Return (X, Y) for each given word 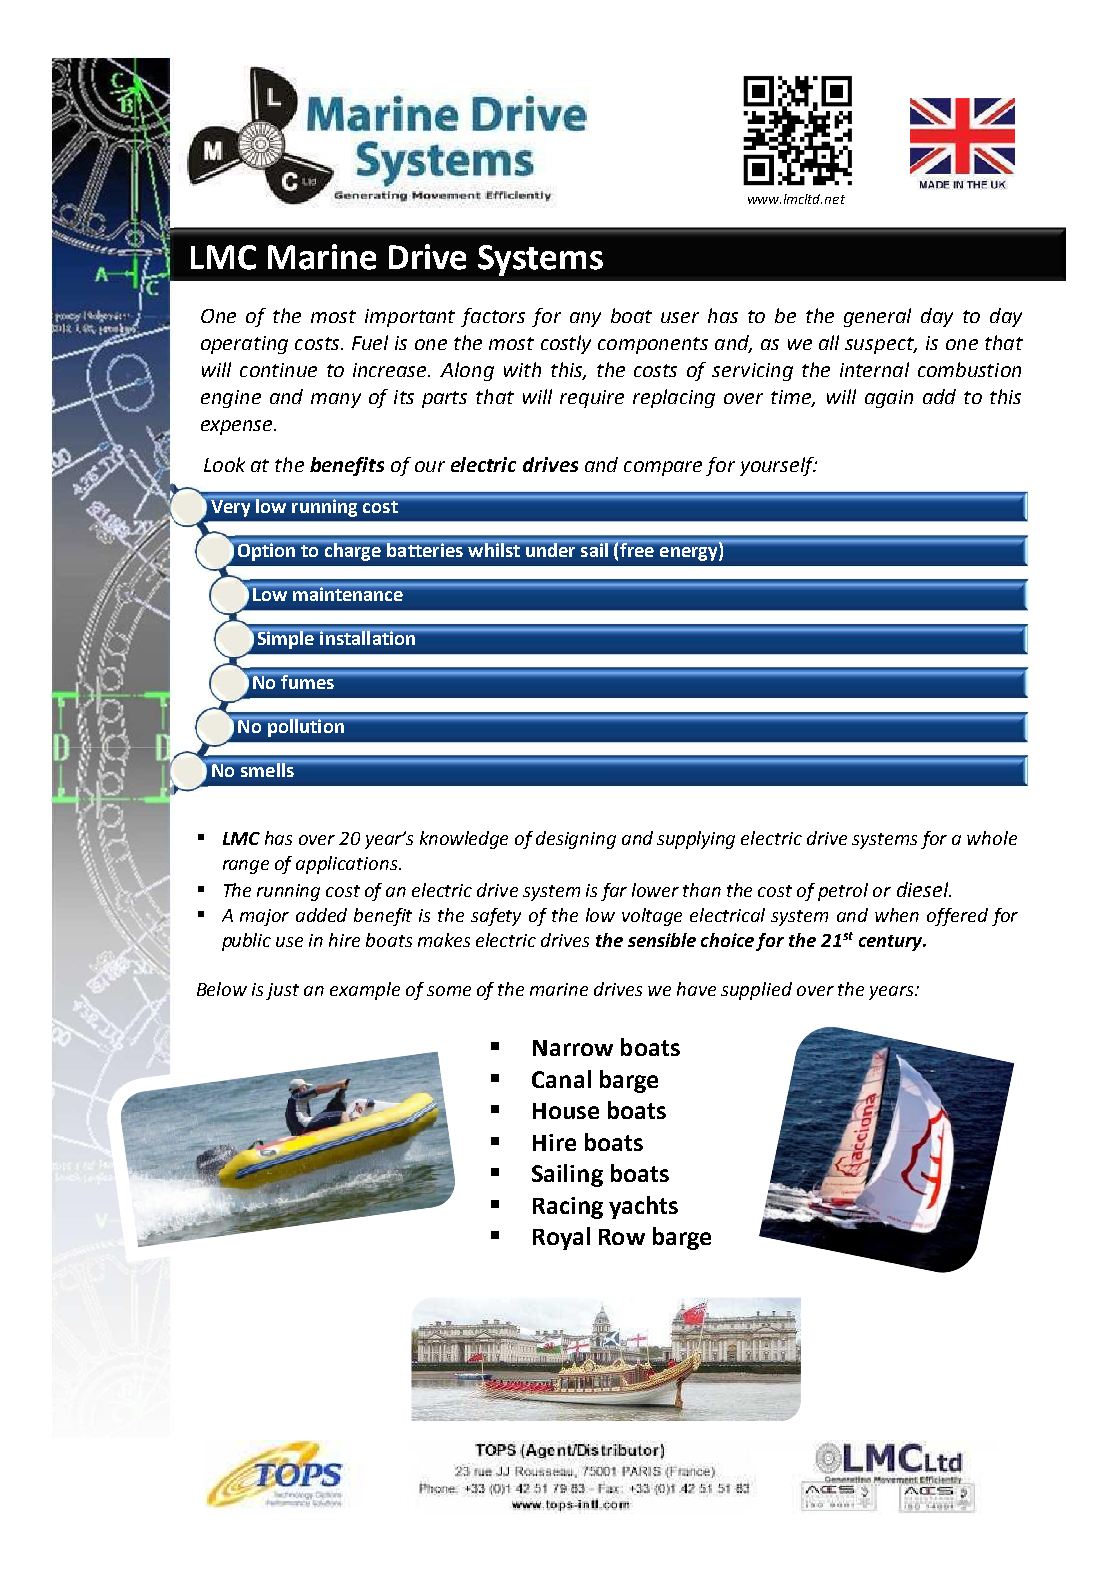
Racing (568, 1208)
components (653, 345)
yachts (643, 1207)
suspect (881, 345)
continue (278, 370)
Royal (561, 1238)
